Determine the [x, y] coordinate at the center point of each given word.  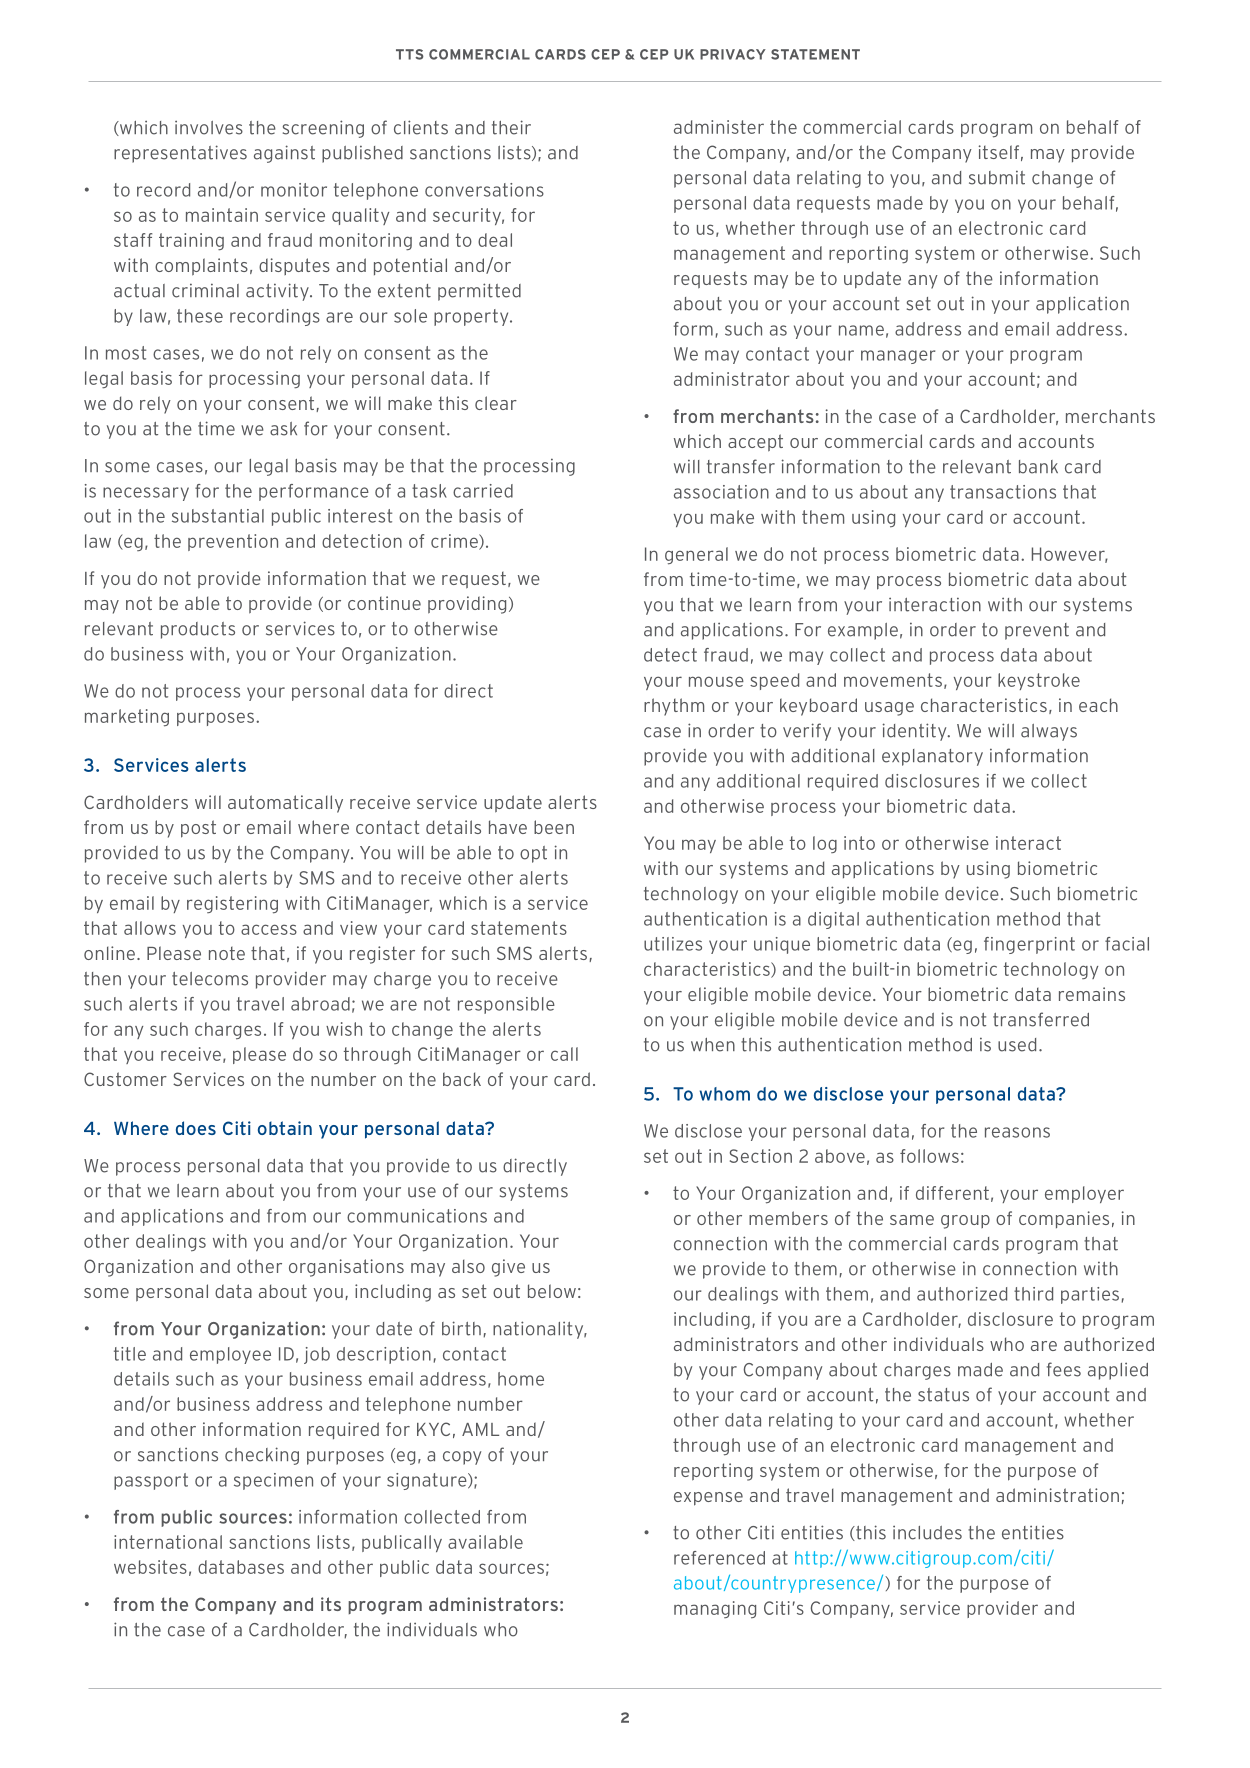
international [168, 1542]
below [552, 1291]
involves [209, 127]
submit [997, 178]
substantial [218, 516]
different [952, 1193]
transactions [1003, 492]
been [554, 827]
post [198, 829]
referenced [719, 1558]
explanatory [932, 757]
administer [719, 127]
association [721, 492]
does [196, 1128]
